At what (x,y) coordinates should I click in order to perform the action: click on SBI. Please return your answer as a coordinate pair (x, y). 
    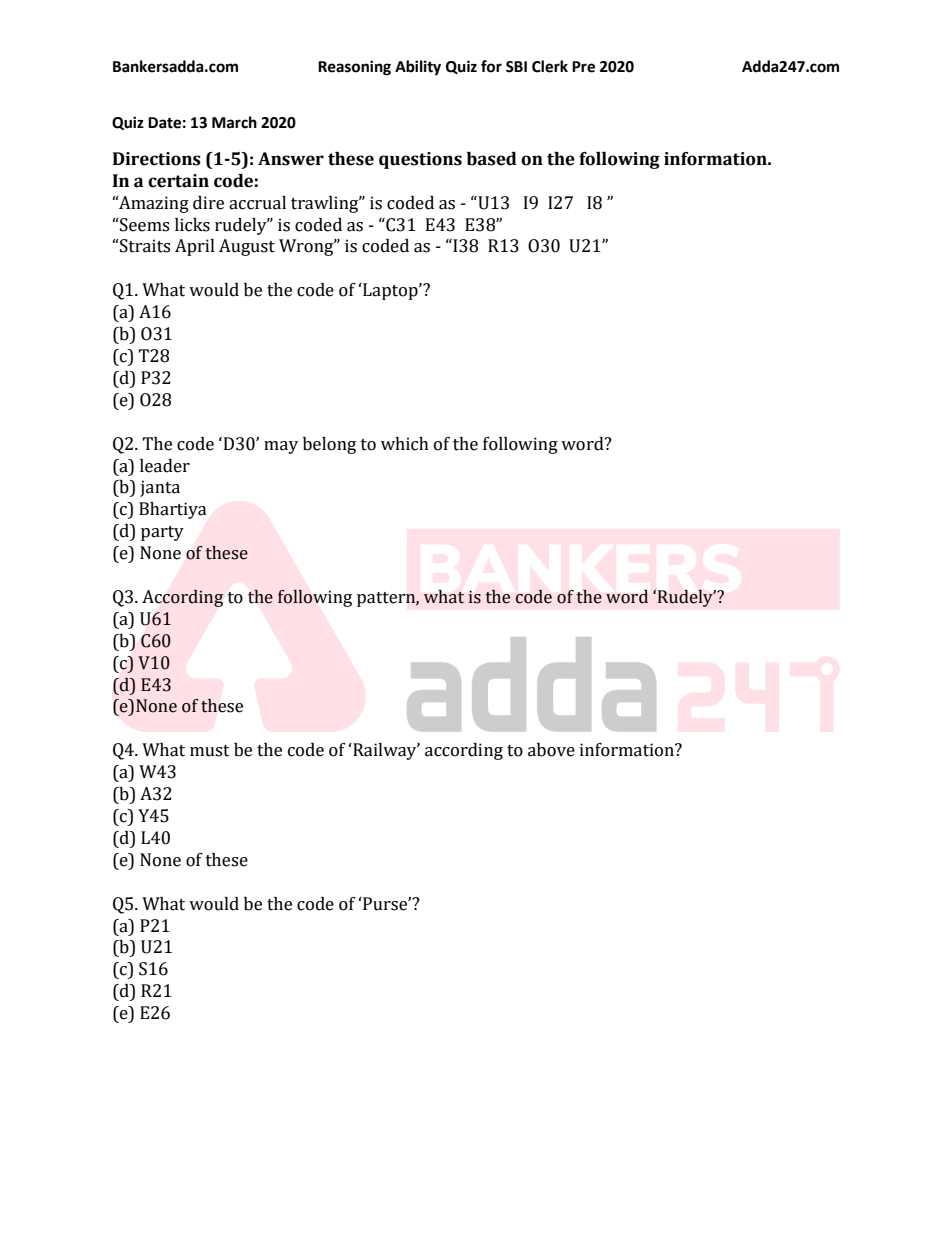
    Looking at the image, I should click on (516, 67).
